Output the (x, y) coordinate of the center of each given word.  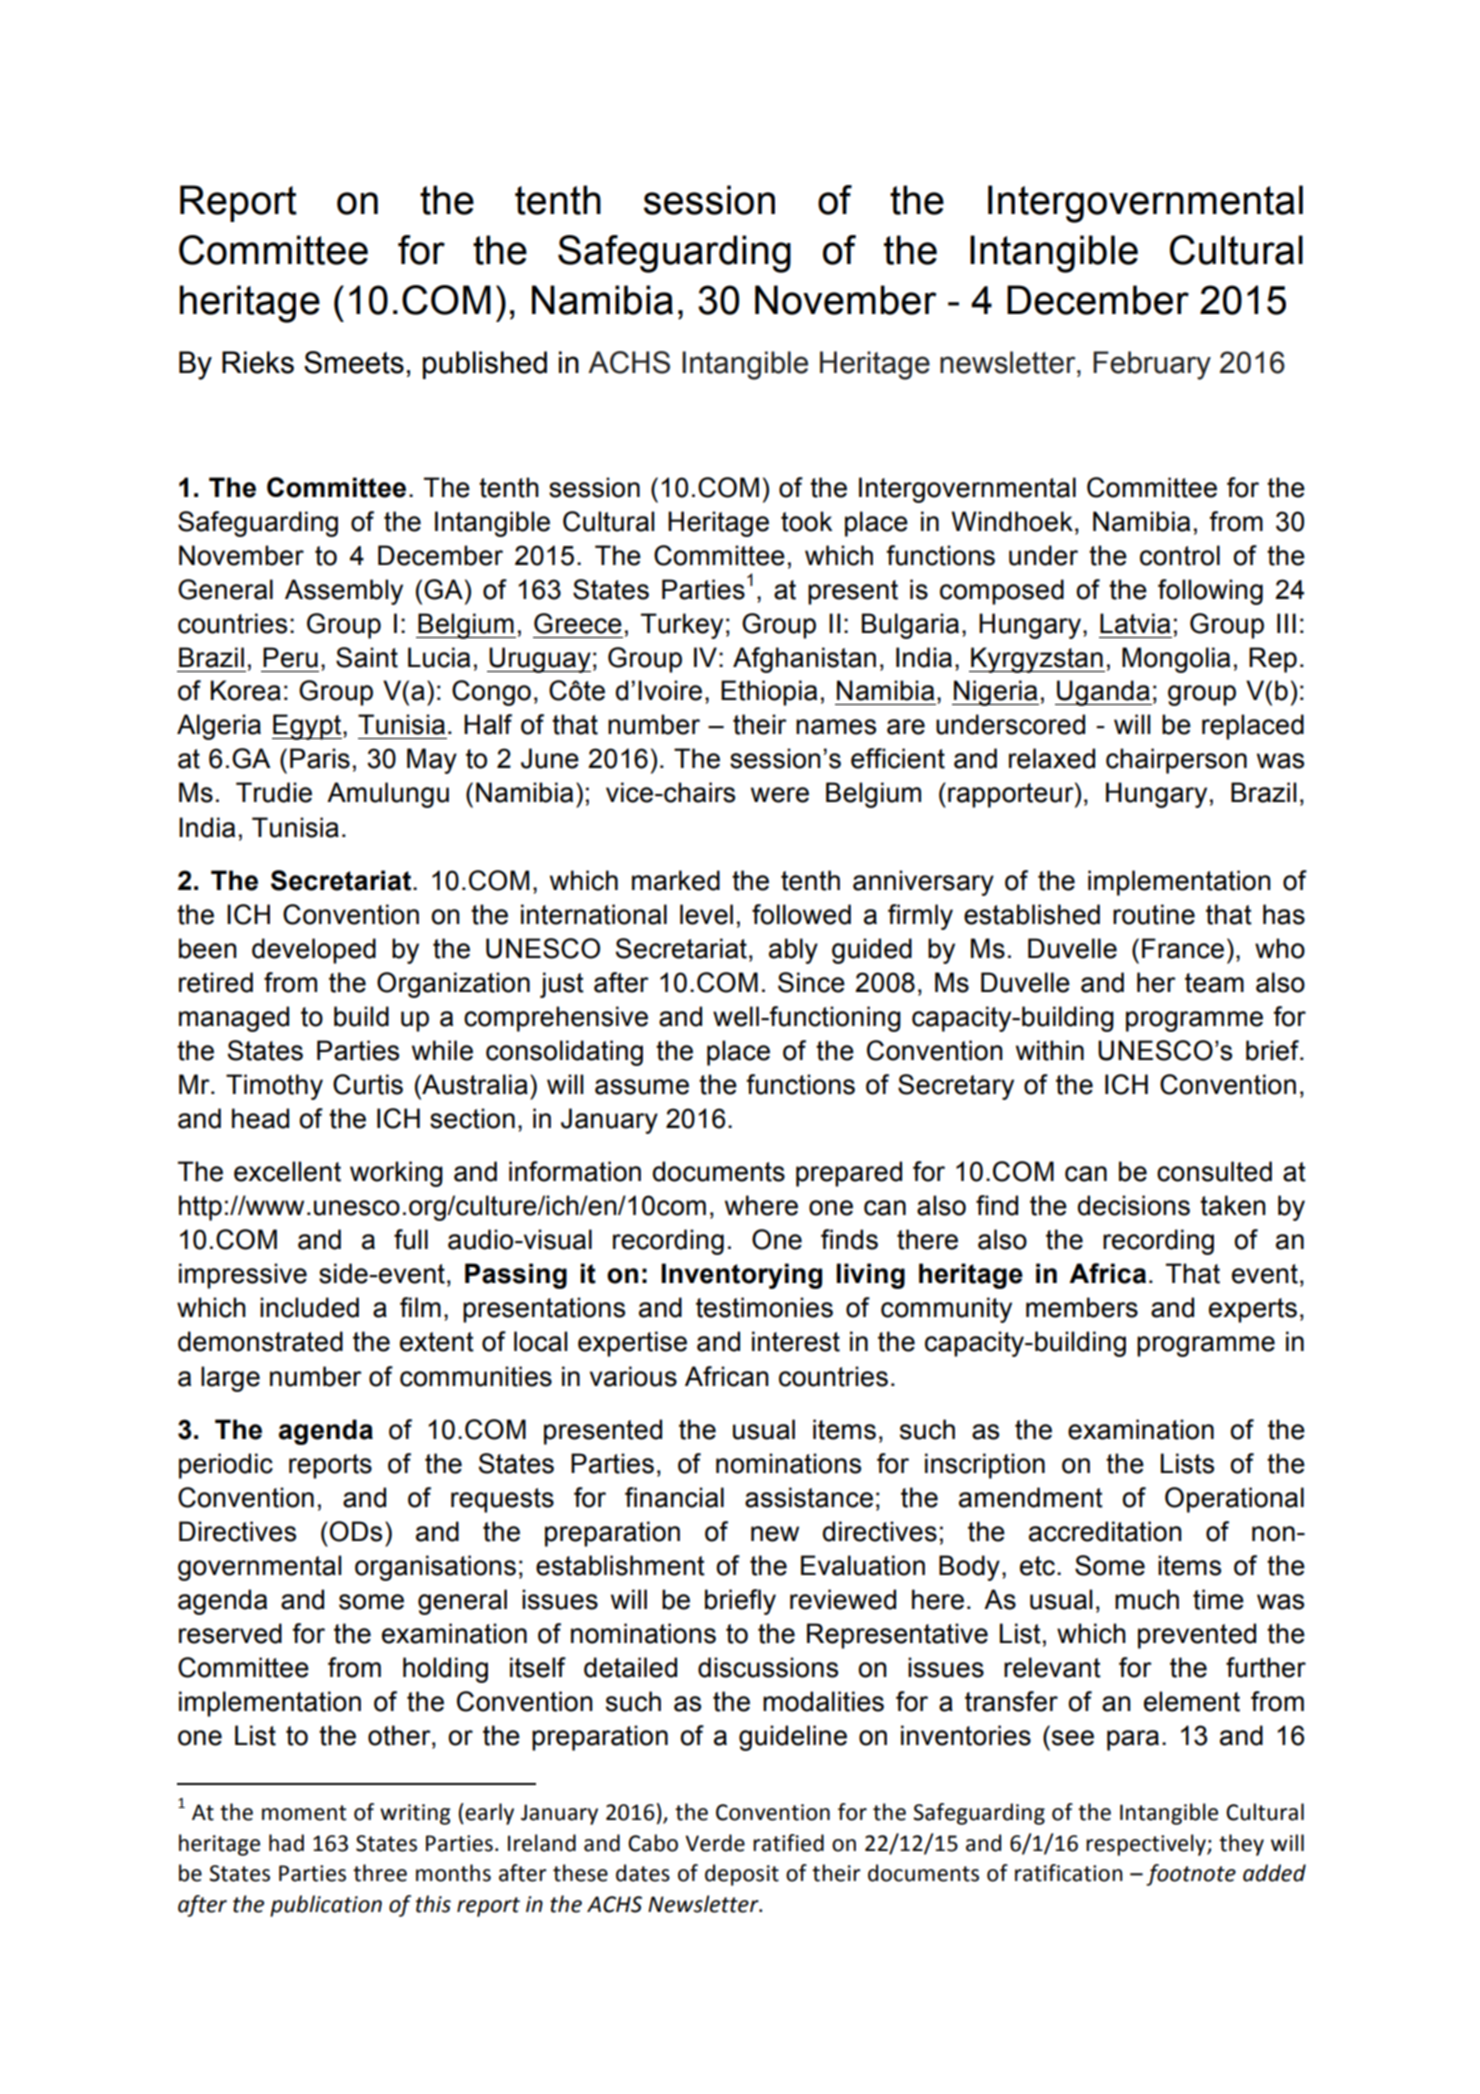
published (485, 365)
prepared (849, 1174)
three (380, 1873)
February (1152, 365)
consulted (1214, 1171)
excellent (287, 1171)
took (806, 521)
